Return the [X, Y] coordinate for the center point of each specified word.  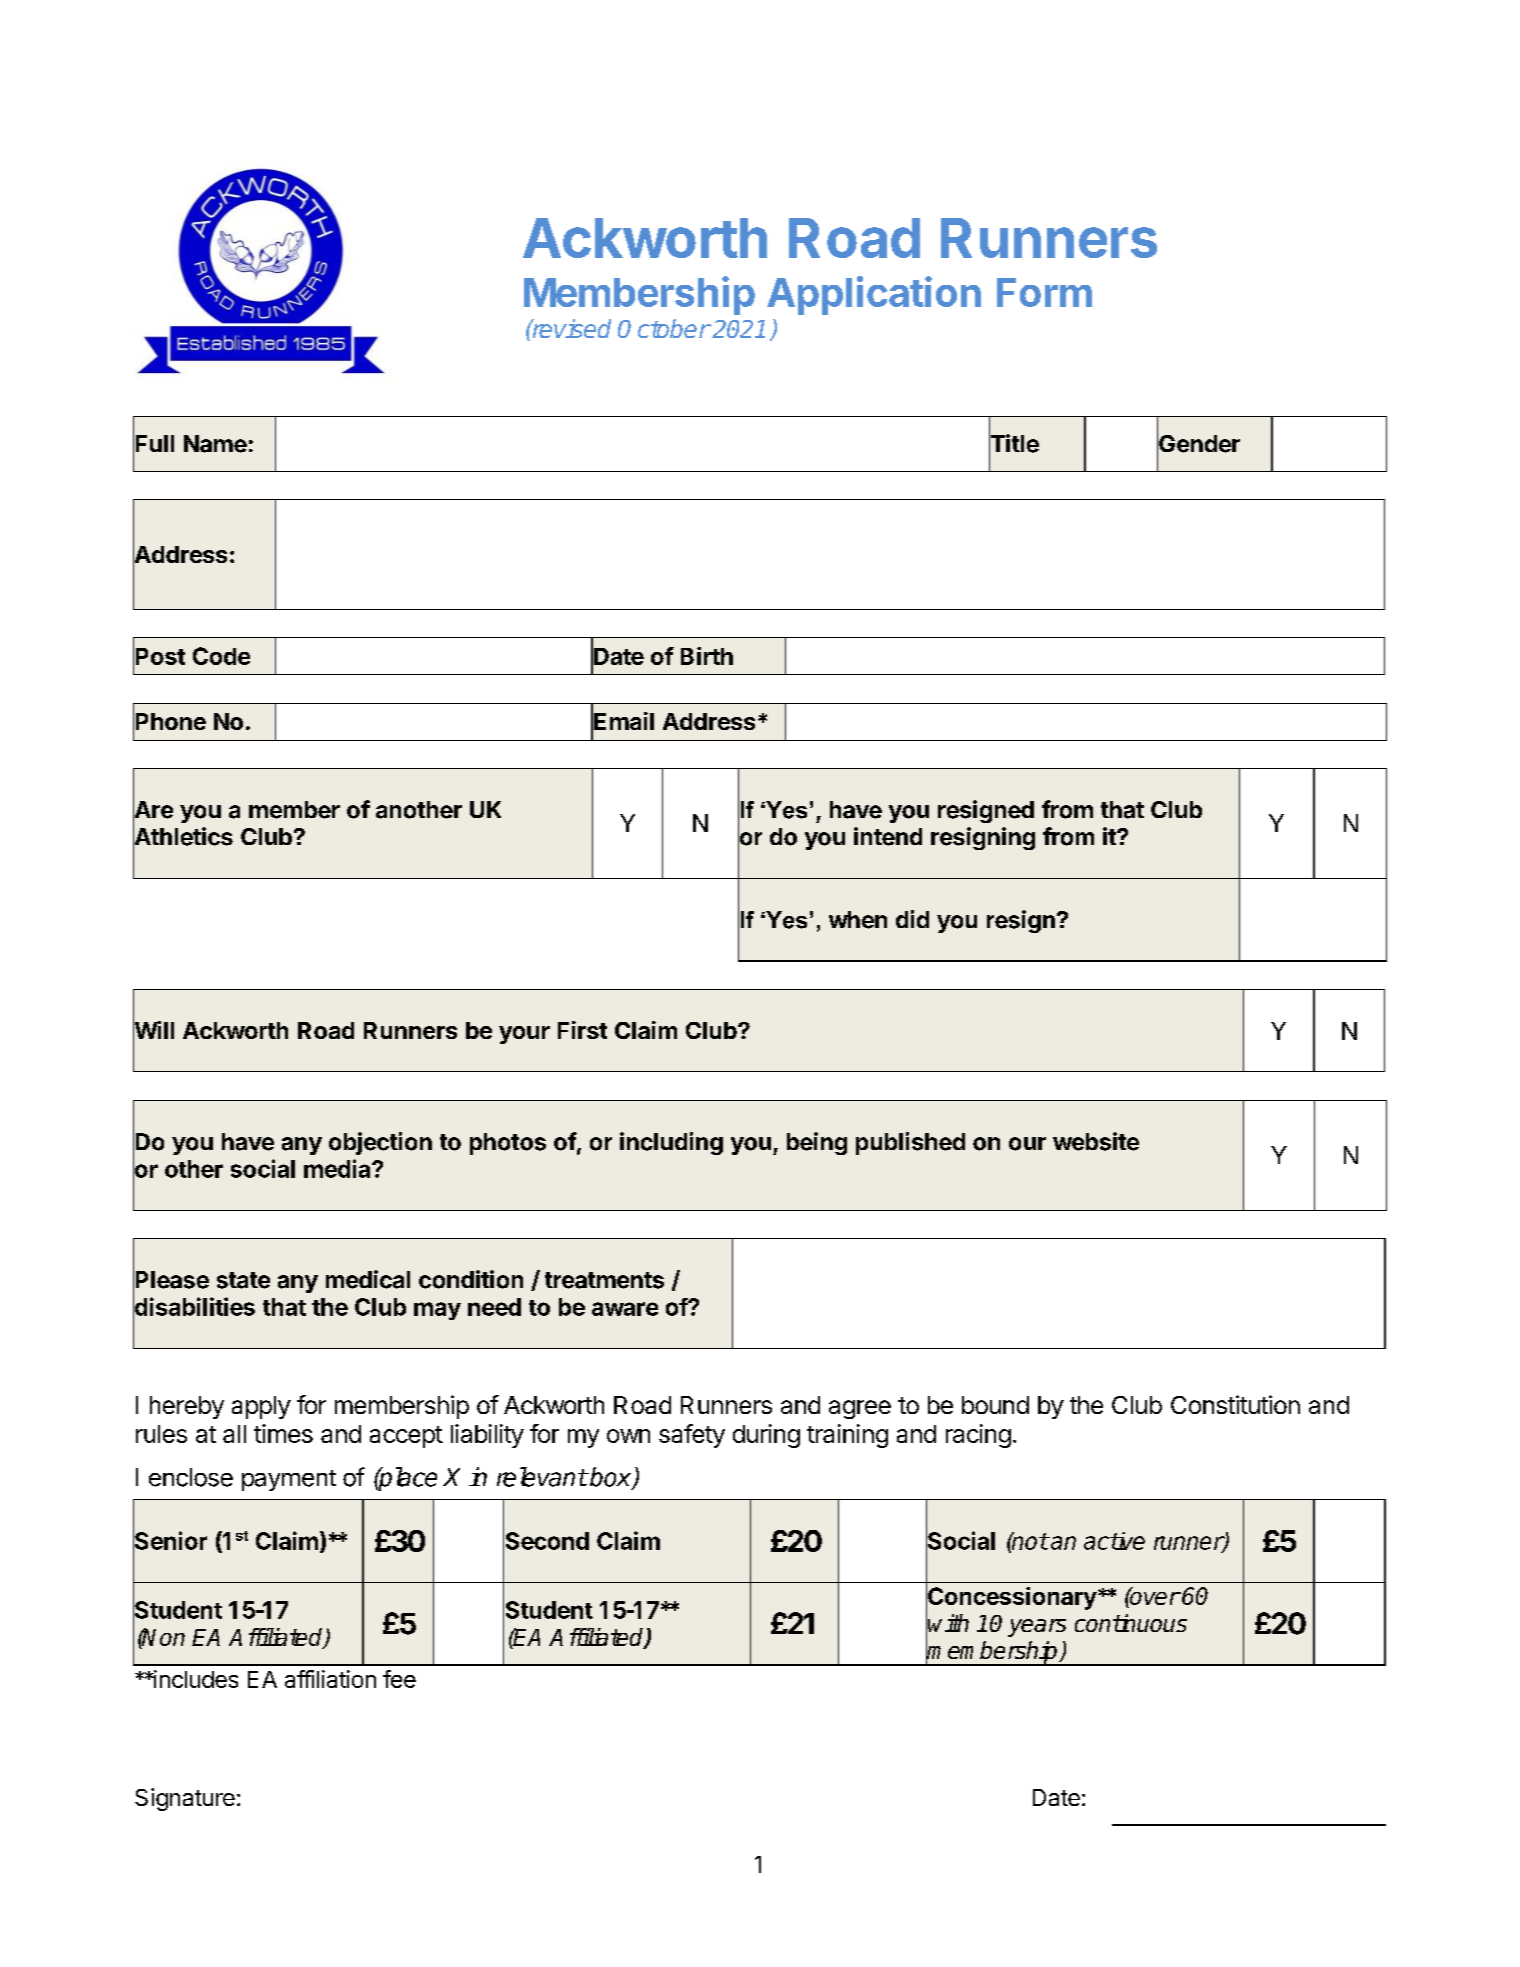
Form [1044, 292]
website [1096, 1141]
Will [153, 1031]
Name [215, 444]
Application [874, 295]
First [582, 1030]
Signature [185, 1799]
